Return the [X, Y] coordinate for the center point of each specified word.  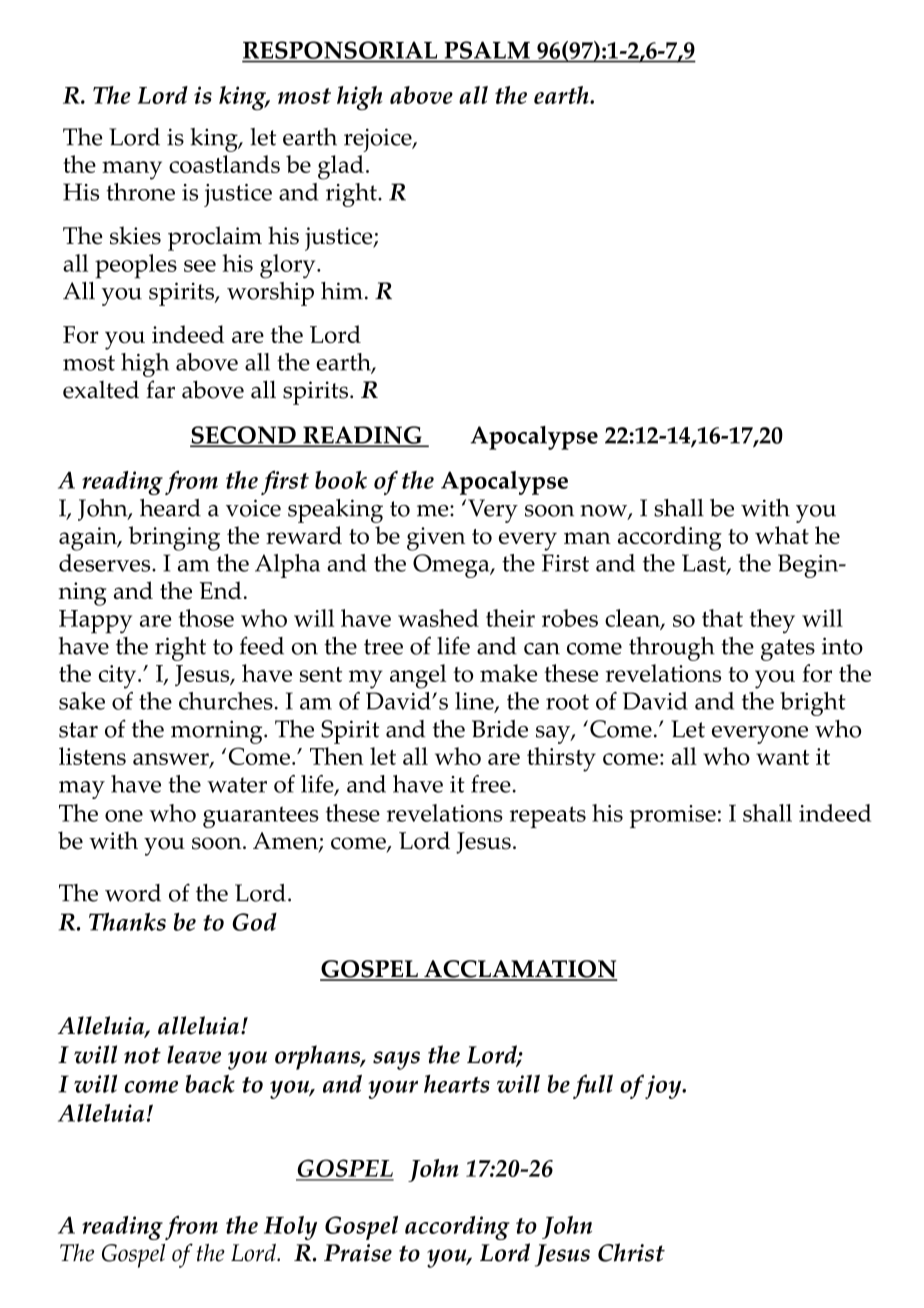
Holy [290, 1228]
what [782, 535]
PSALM [487, 51]
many [132, 170]
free [491, 784]
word [133, 893]
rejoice [379, 140]
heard [170, 508]
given [436, 539]
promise [673, 816]
